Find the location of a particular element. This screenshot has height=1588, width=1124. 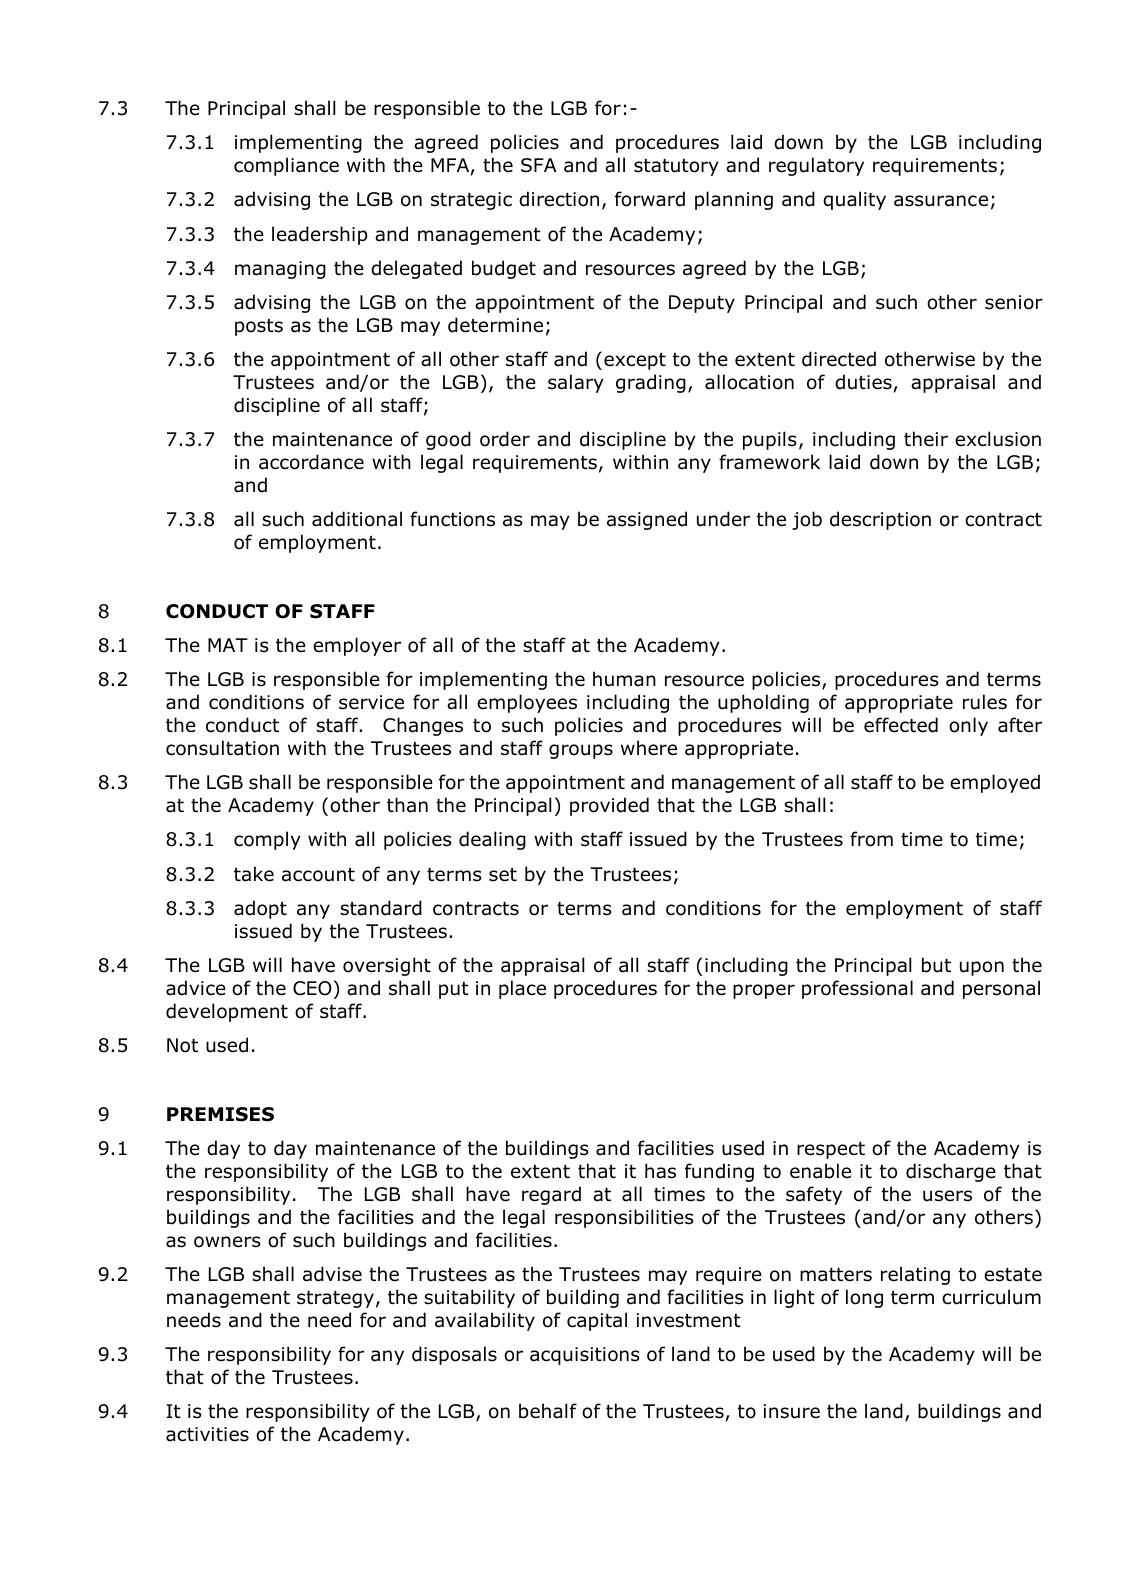

activities is located at coordinates (207, 1434).
